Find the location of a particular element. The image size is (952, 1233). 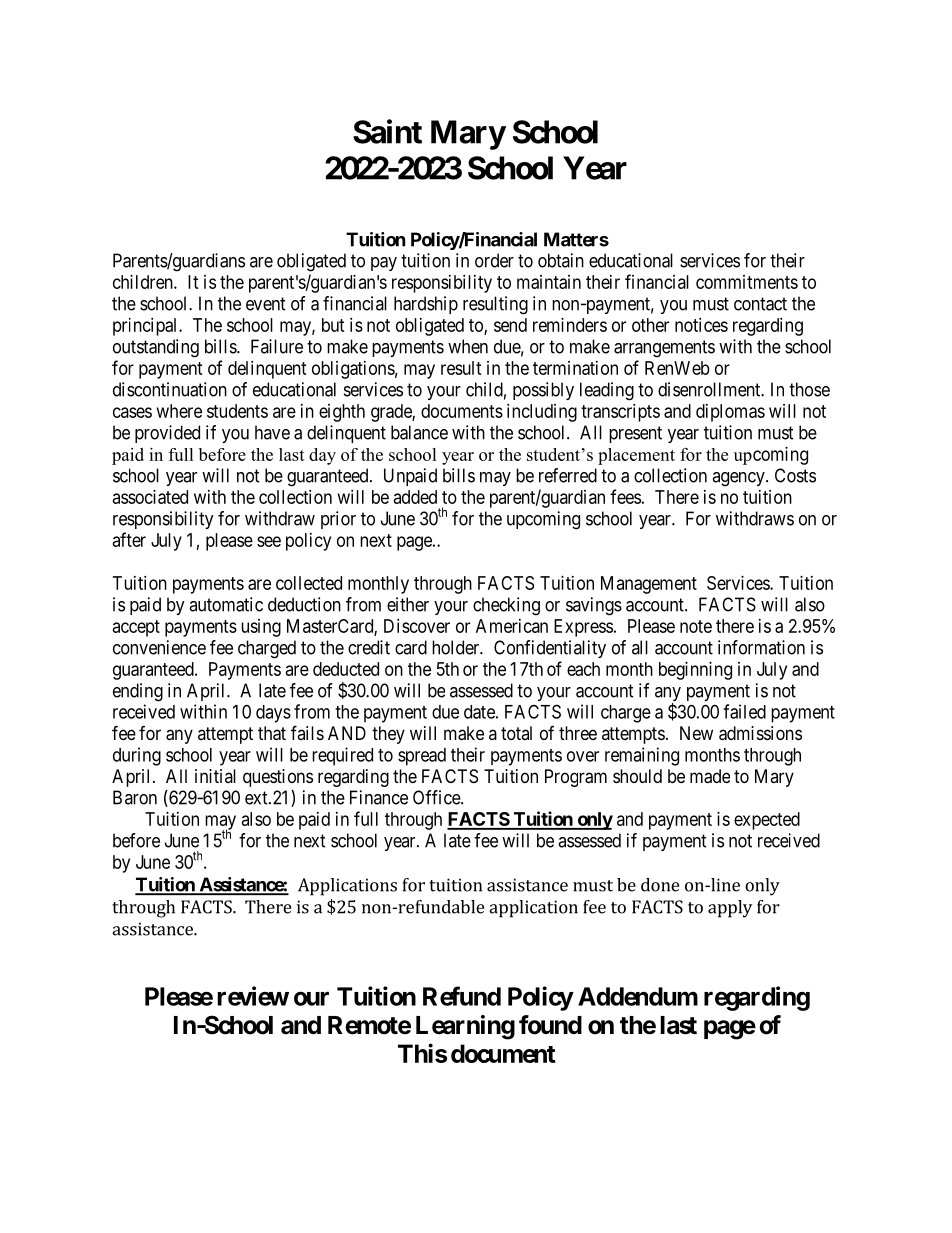

found is located at coordinates (550, 1025).
